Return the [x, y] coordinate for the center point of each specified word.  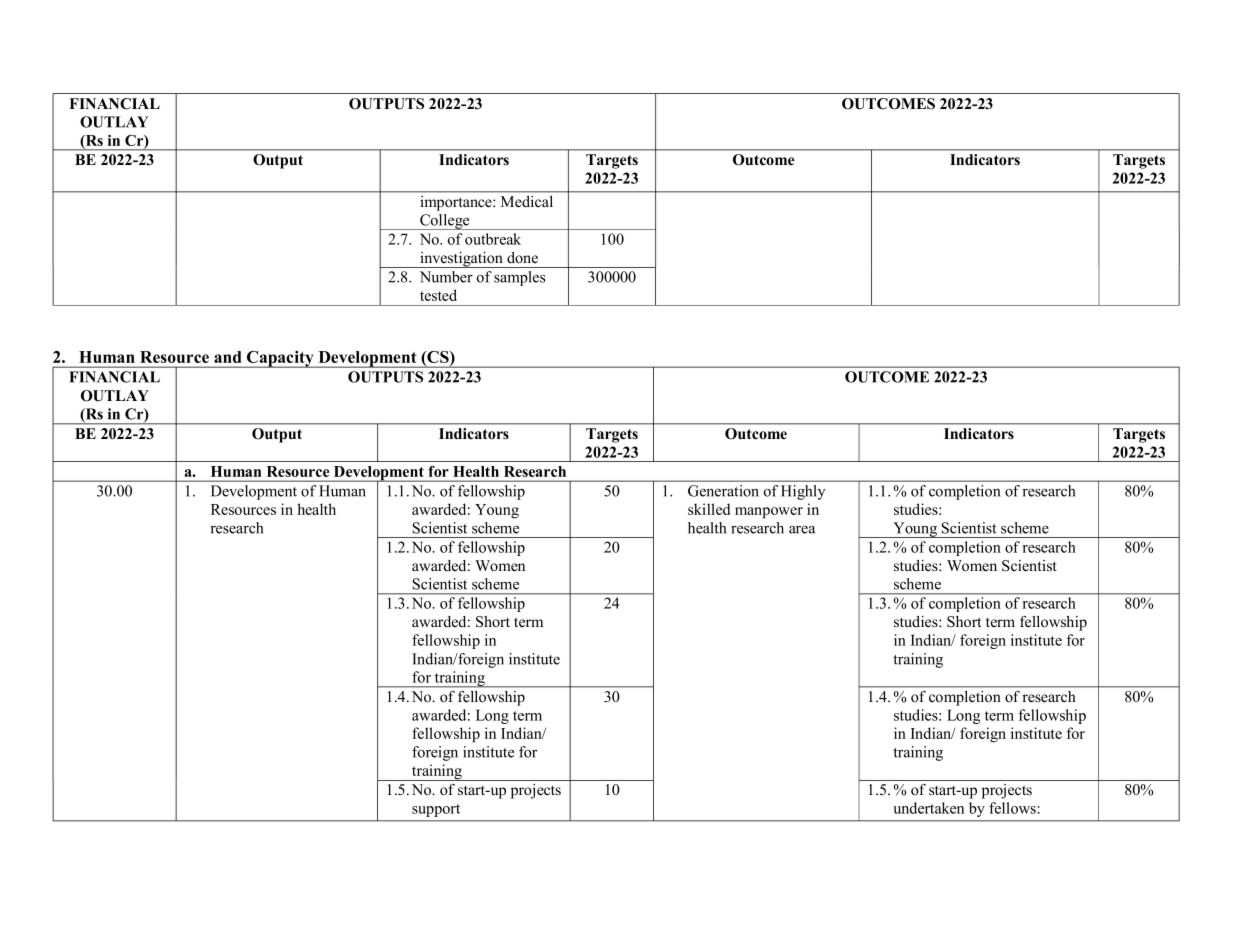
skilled [709, 509]
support [436, 810]
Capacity [280, 359]
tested [438, 295]
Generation [723, 491]
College [445, 222]
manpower [769, 513]
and [227, 357]
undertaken [928, 808]
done [522, 258]
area [802, 530]
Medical [527, 201]
